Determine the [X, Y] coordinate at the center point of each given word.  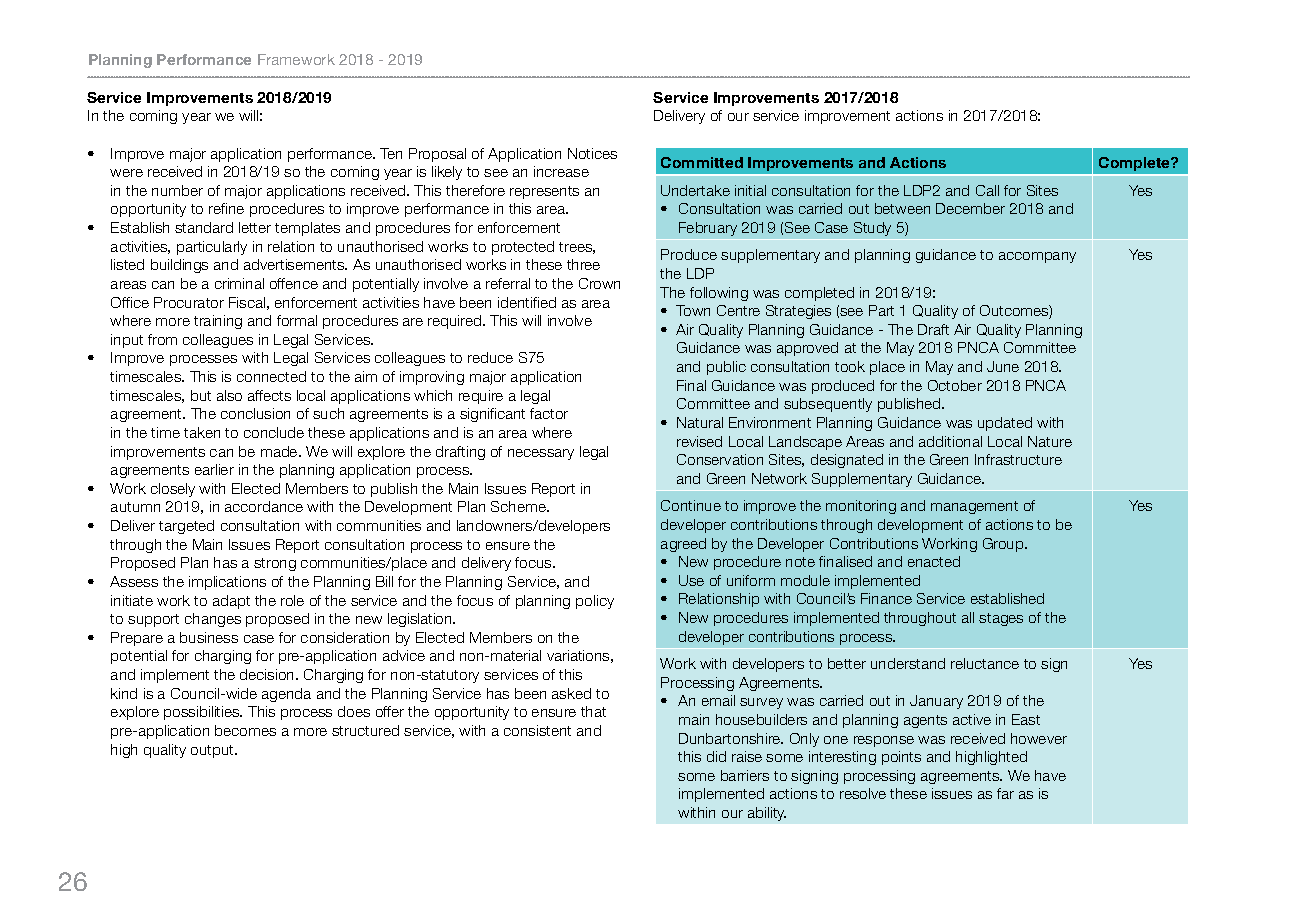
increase [561, 171]
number [177, 190]
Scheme [519, 506]
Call [987, 190]
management [974, 507]
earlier [214, 469]
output [213, 751]
